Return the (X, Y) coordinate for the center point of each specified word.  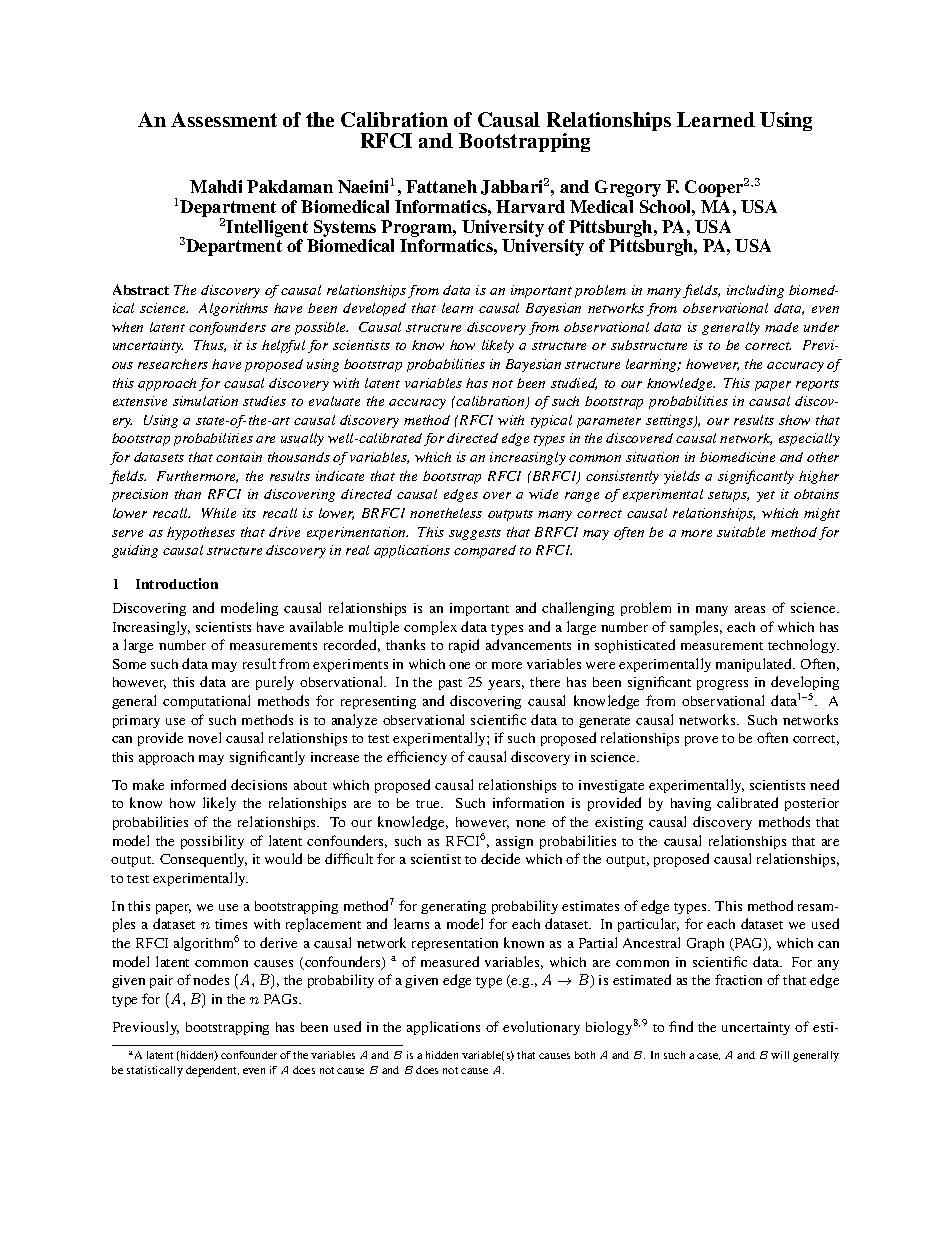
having (691, 804)
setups (728, 496)
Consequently (203, 860)
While (219, 513)
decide (500, 858)
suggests (475, 534)
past (450, 684)
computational (206, 702)
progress (722, 685)
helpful (283, 346)
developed (374, 309)
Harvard (530, 206)
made (781, 327)
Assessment (224, 119)
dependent (212, 1071)
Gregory (628, 188)
